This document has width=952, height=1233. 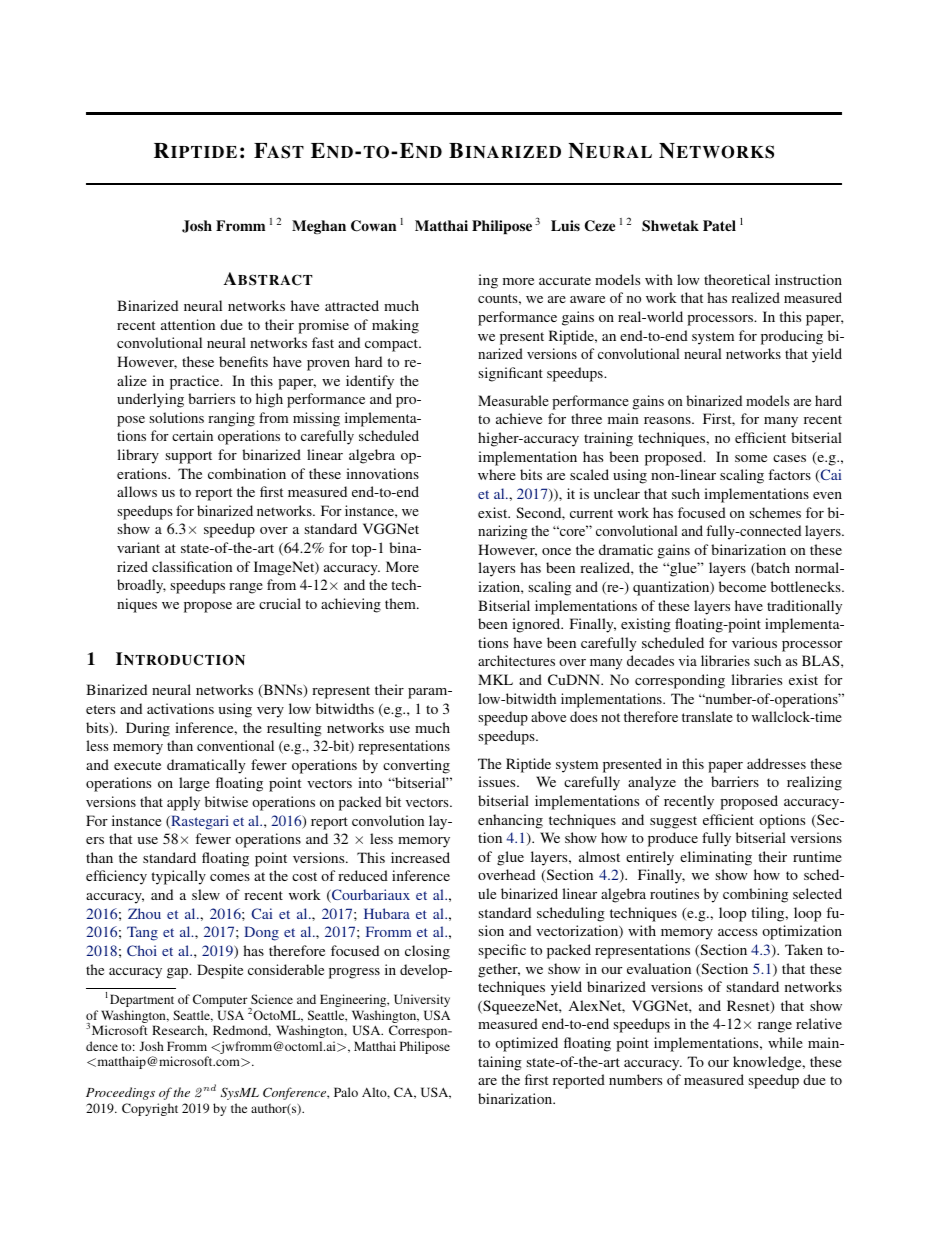 I want to click on Luis, so click(x=565, y=225).
